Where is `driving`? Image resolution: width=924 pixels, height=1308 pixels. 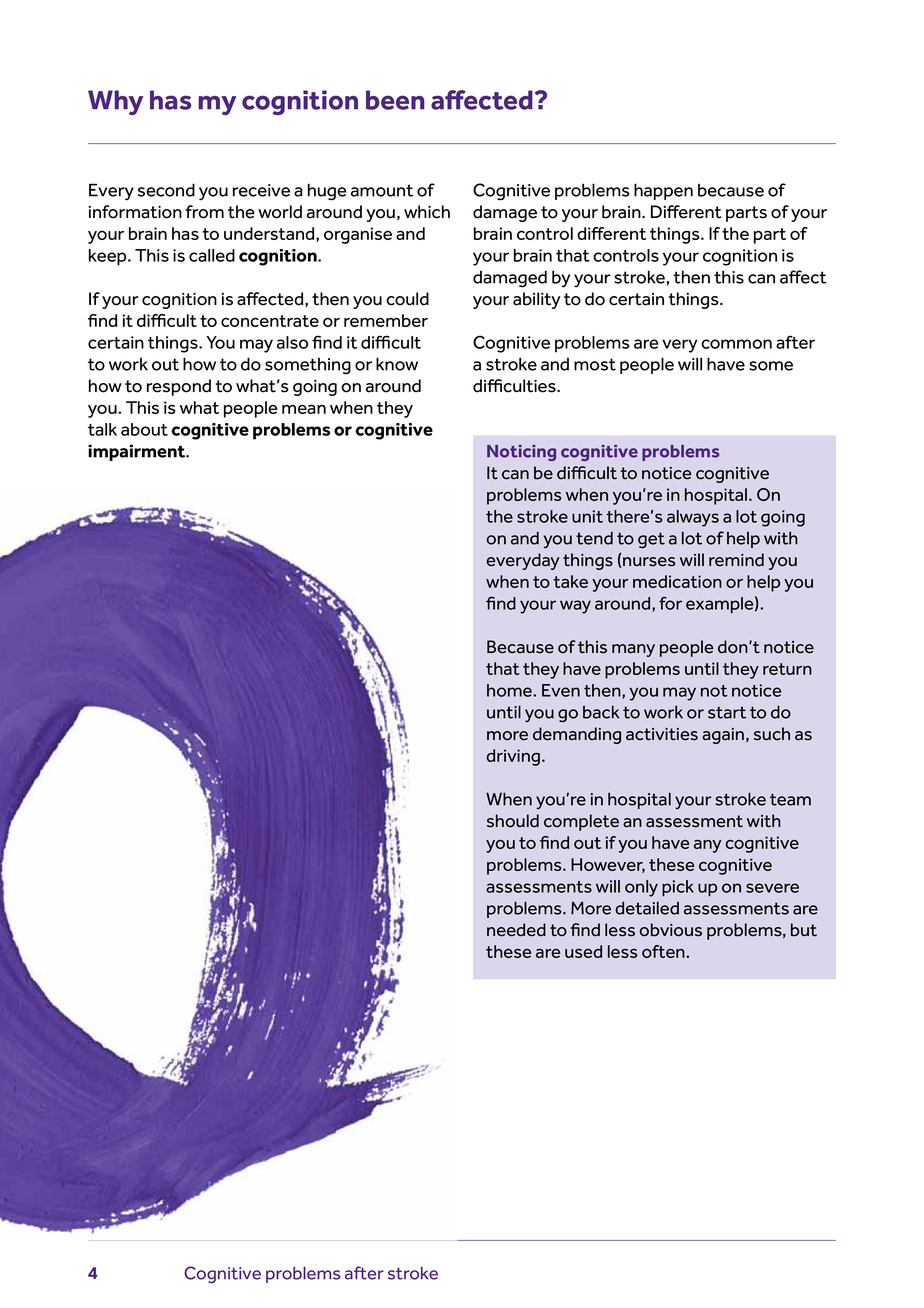 driving is located at coordinates (513, 757).
